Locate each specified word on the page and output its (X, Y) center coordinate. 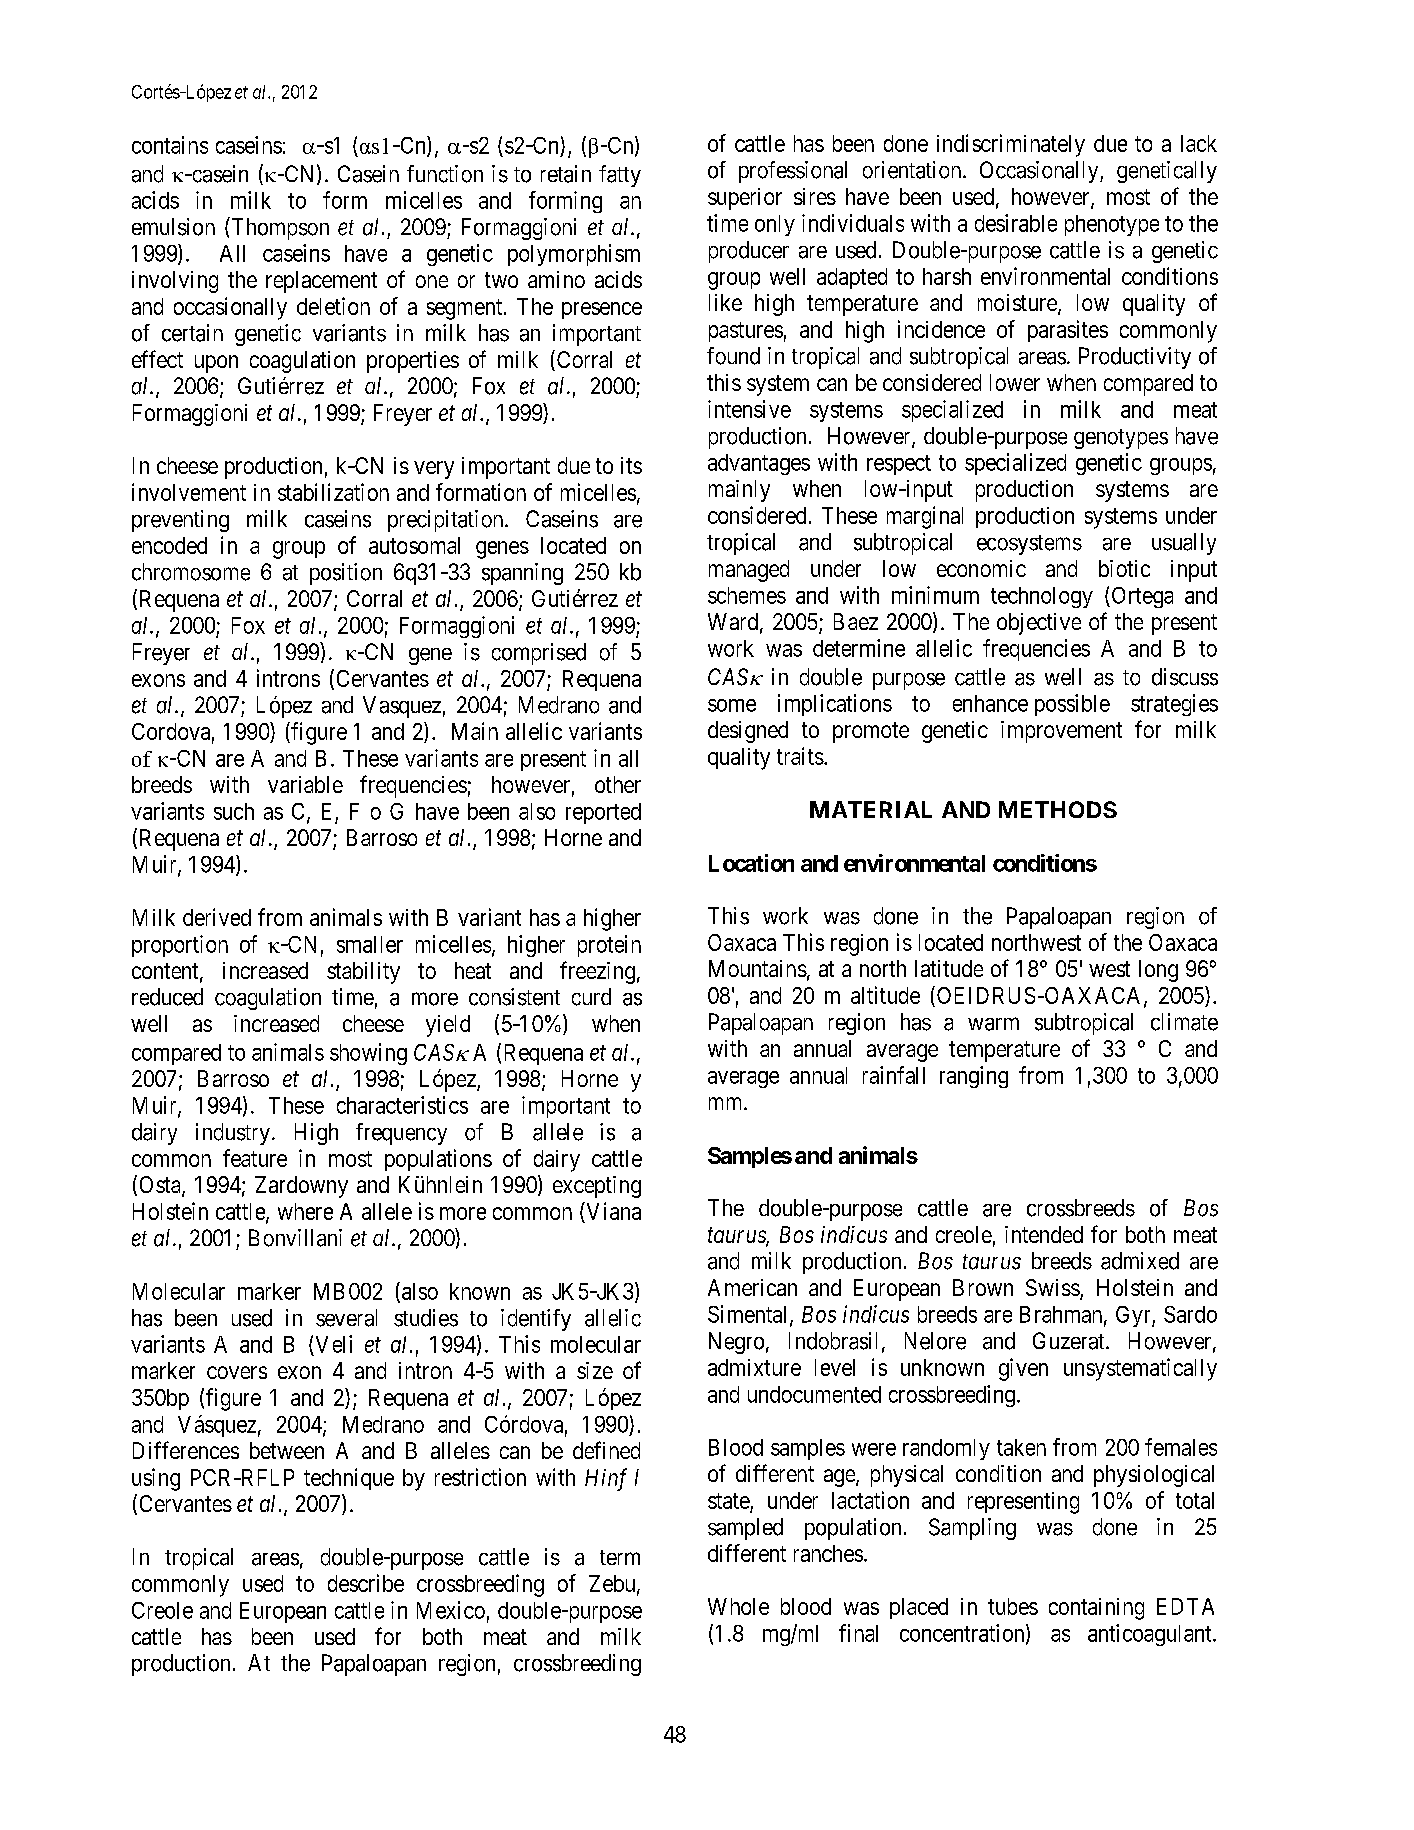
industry (233, 1134)
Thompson (279, 228)
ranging (974, 1077)
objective (1039, 624)
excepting (597, 1187)
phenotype (1112, 225)
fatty (620, 176)
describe (366, 1583)
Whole (738, 1606)
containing (1096, 1609)
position (346, 574)
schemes (747, 595)
